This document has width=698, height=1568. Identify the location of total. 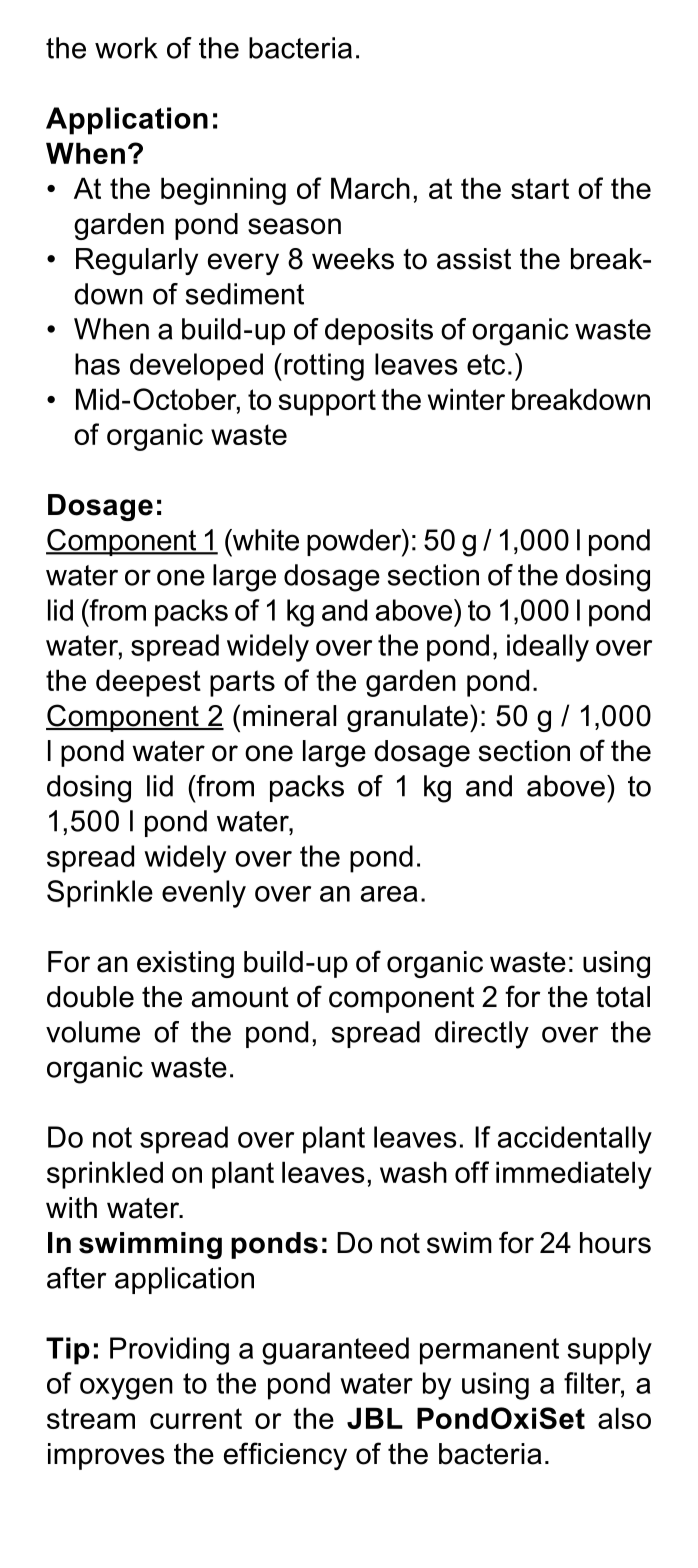
(623, 997).
